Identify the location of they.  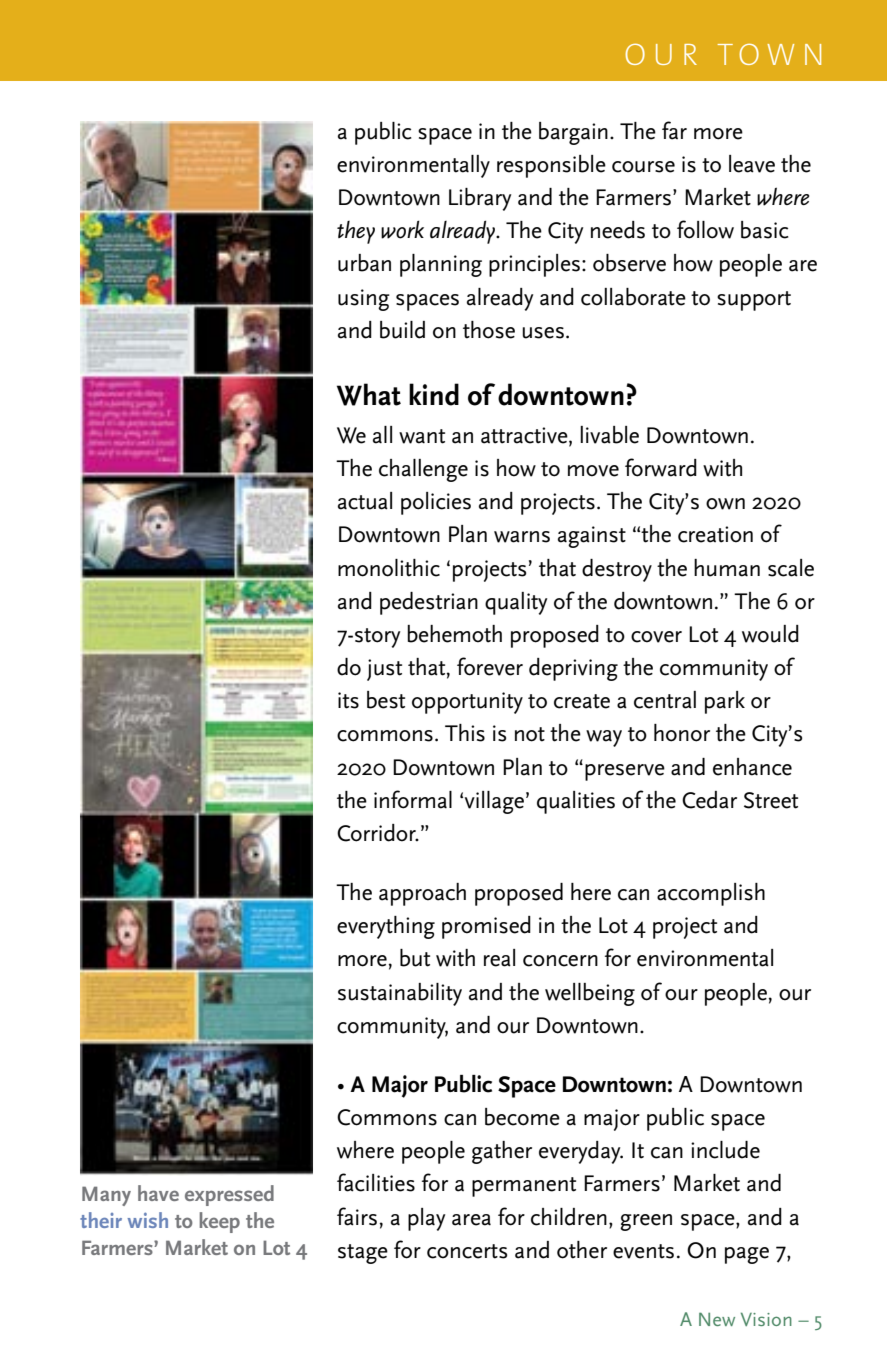
(356, 232).
